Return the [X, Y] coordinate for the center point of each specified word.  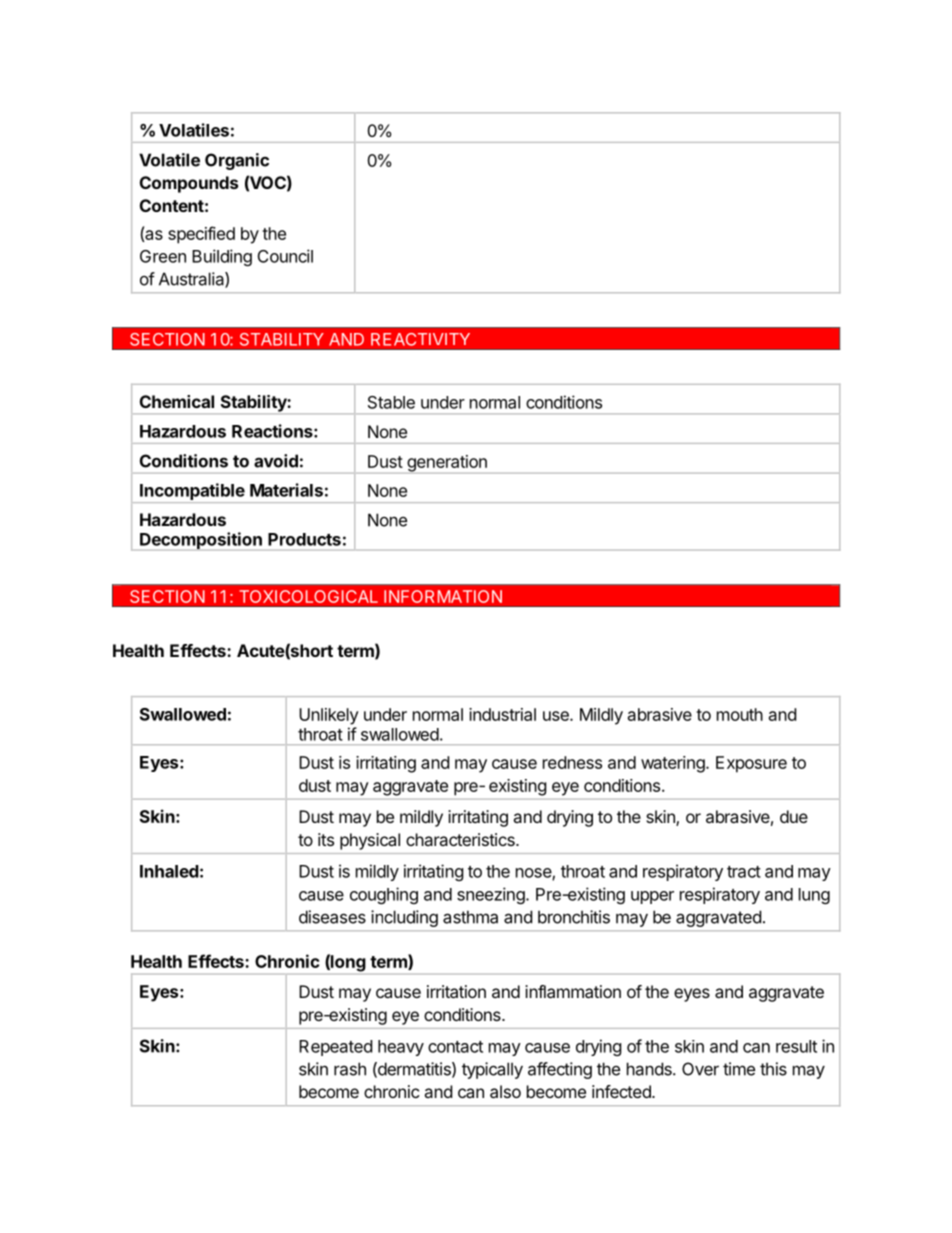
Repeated [335, 1048]
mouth [740, 714]
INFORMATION [443, 596]
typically [492, 1070]
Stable [391, 402]
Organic [237, 161]
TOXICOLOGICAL [308, 596]
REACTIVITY [420, 339]
